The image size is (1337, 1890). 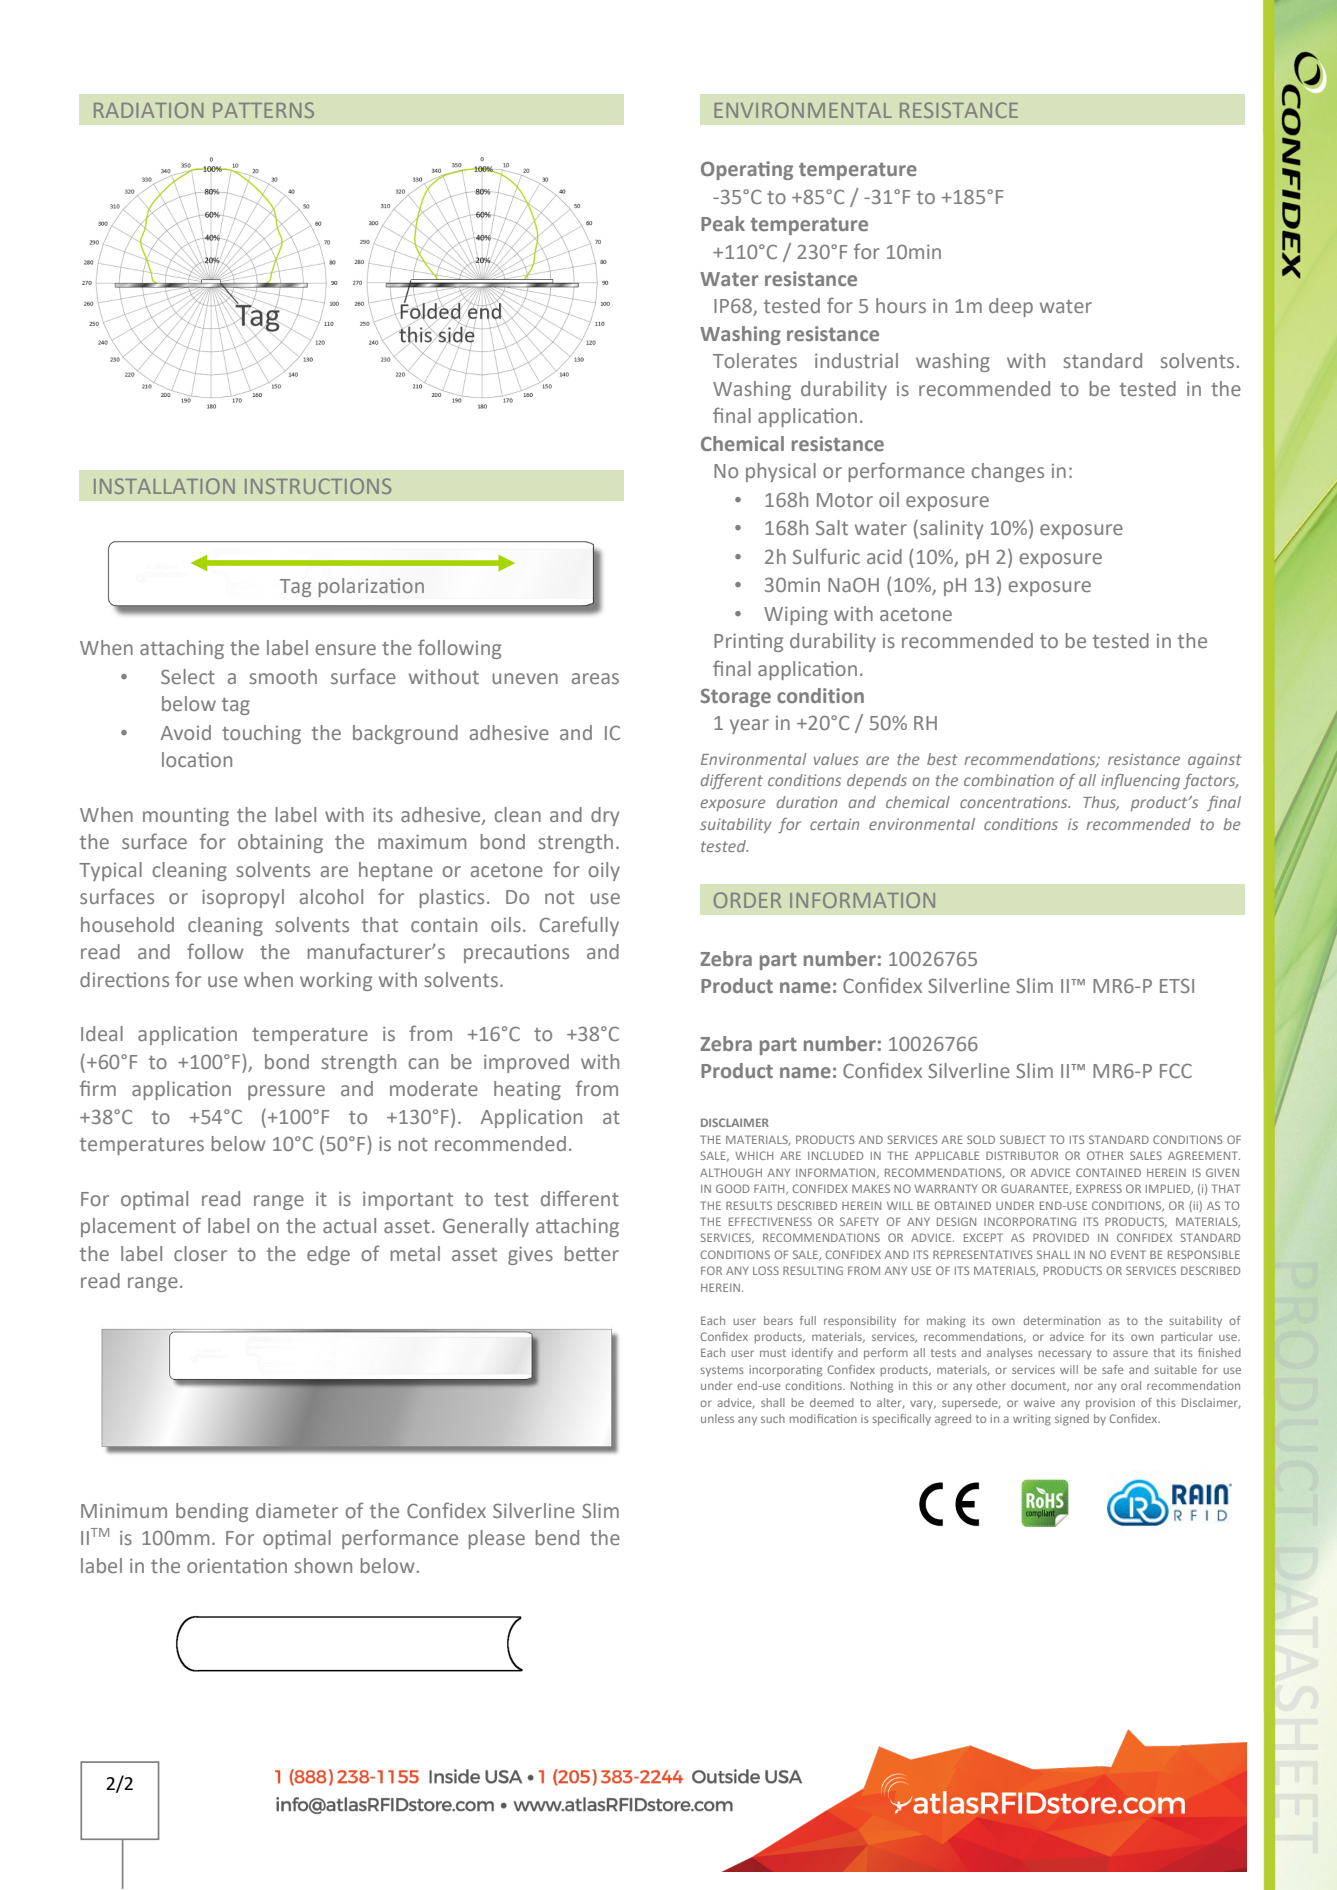 I want to click on deep, so click(x=1011, y=307).
